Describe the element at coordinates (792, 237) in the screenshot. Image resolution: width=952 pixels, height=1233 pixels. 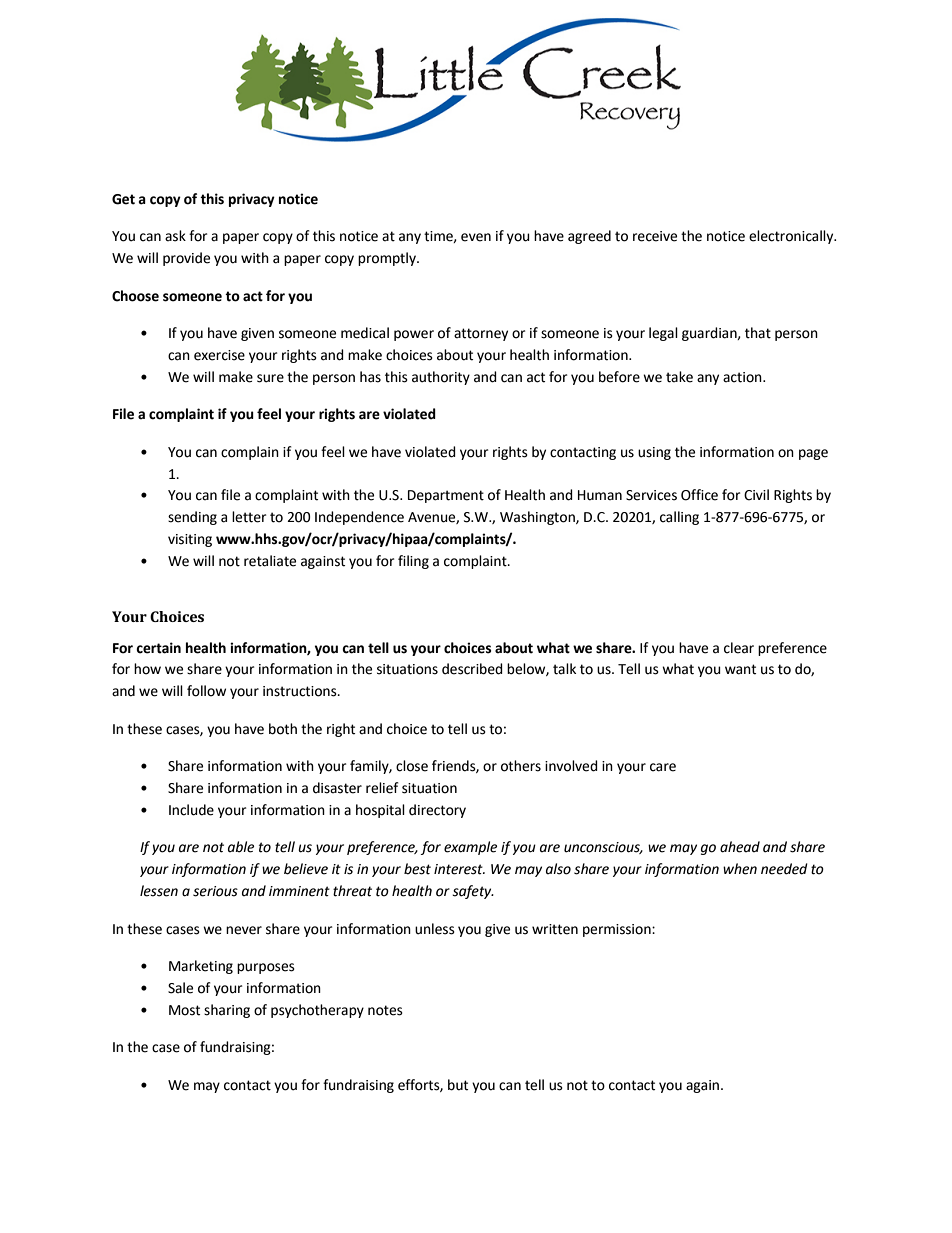
I see `electronically` at that location.
